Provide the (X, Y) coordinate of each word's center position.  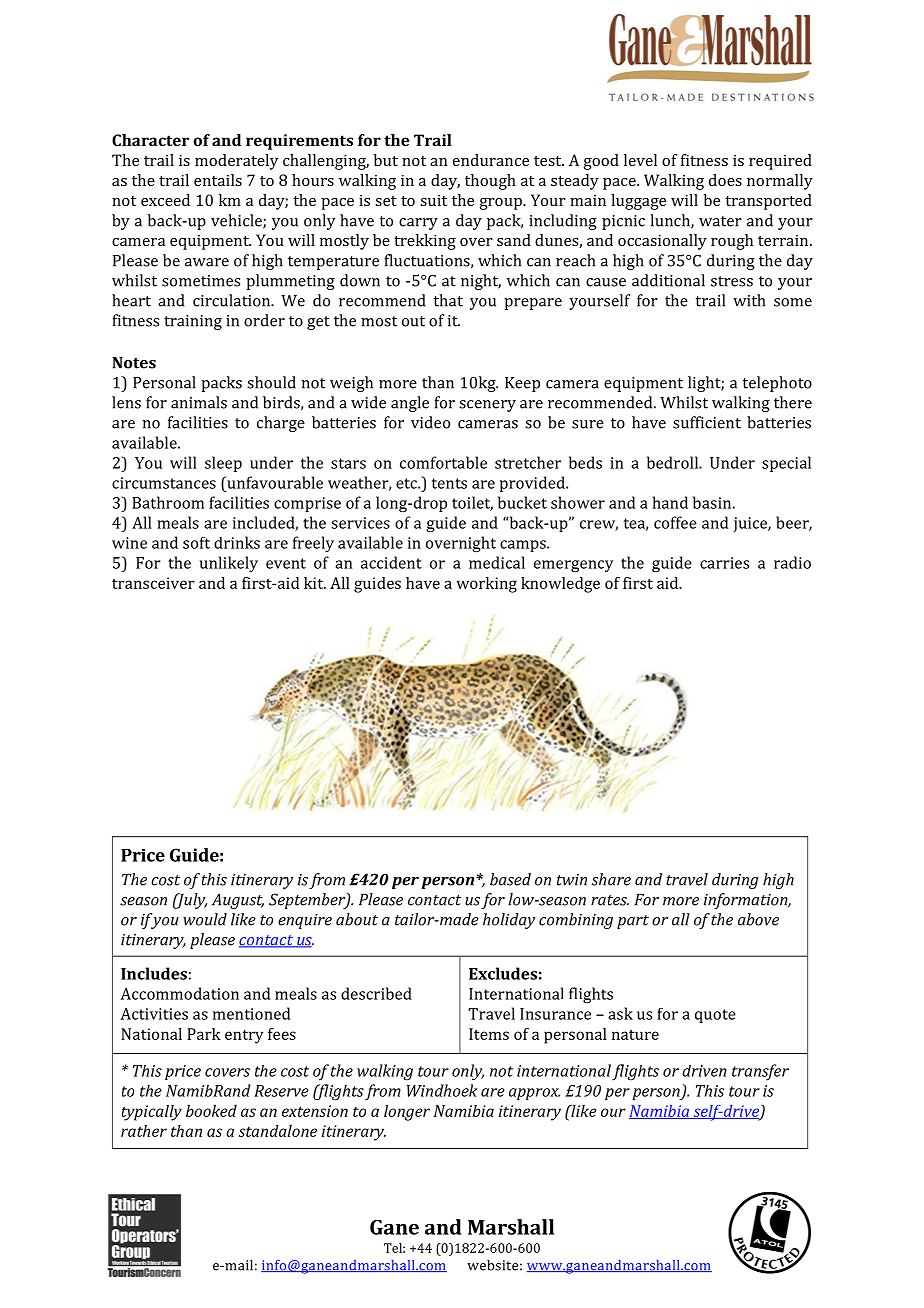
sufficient (707, 422)
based (510, 879)
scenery (487, 406)
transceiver (153, 583)
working (487, 585)
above (758, 919)
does (725, 180)
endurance (491, 160)
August (238, 901)
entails (218, 180)
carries (724, 563)
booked (211, 1110)
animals (199, 402)
